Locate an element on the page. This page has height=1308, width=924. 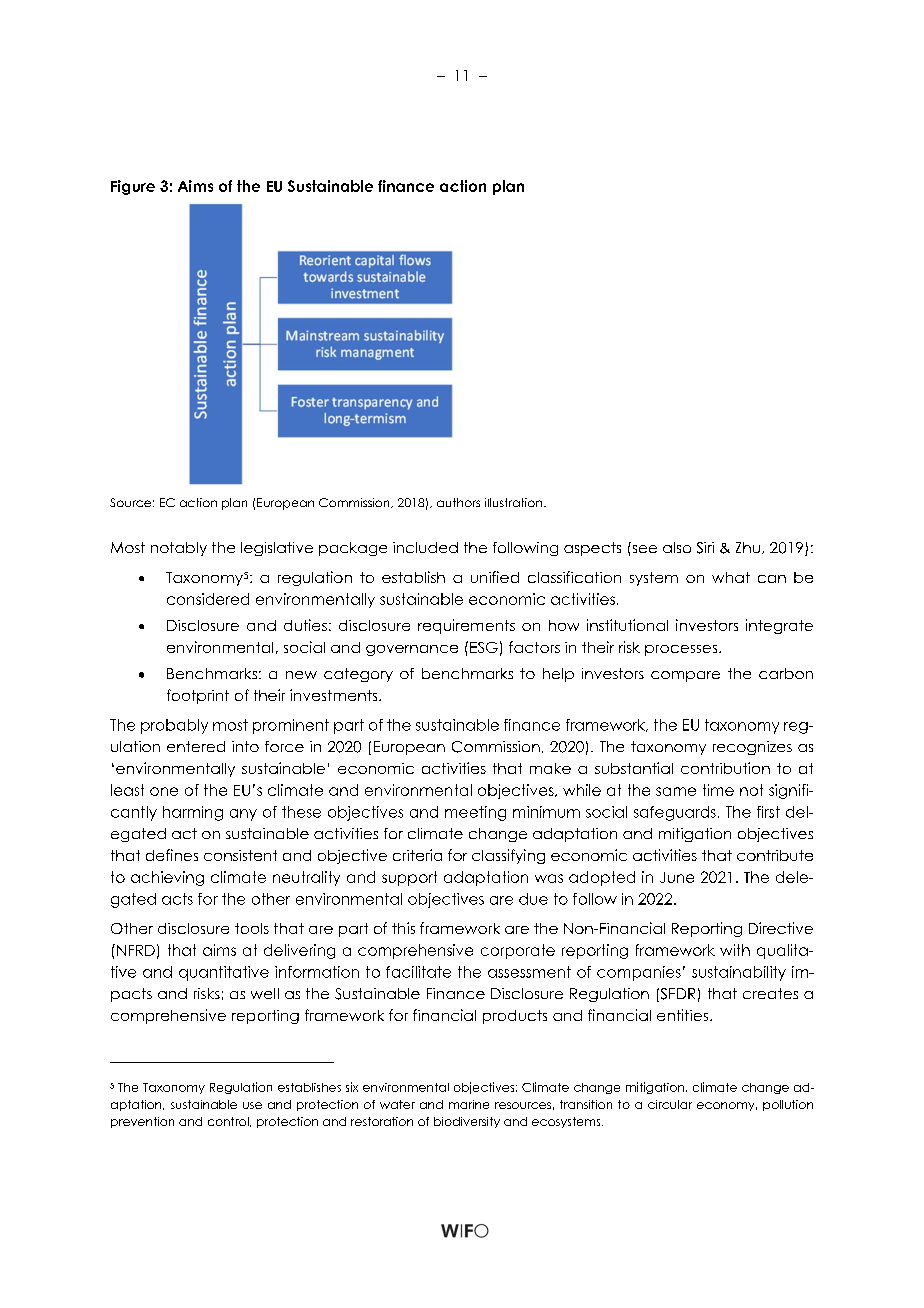
time is located at coordinates (718, 790).
